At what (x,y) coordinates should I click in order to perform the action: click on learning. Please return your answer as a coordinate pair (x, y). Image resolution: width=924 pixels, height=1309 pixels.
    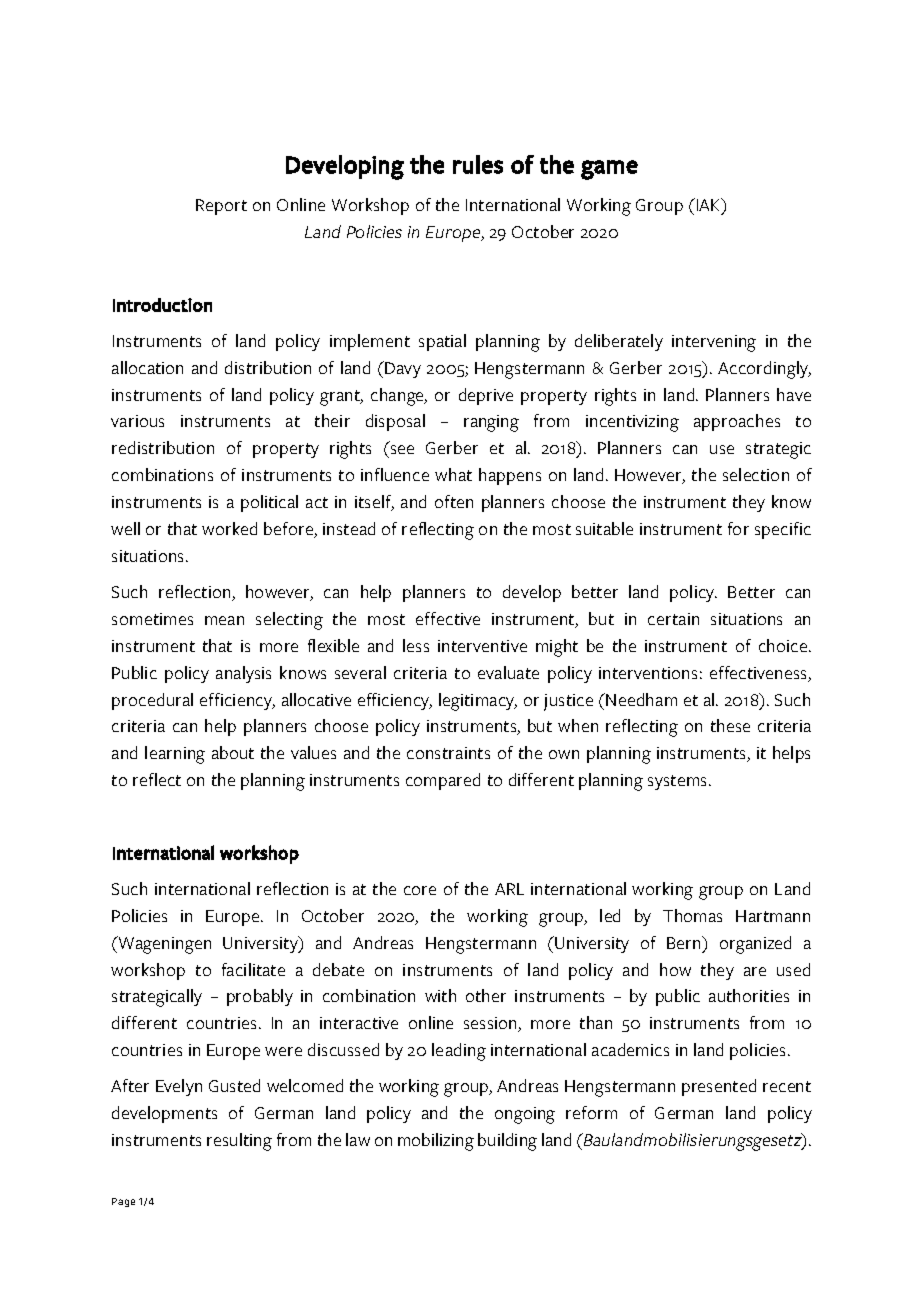
    Looking at the image, I should click on (175, 755).
